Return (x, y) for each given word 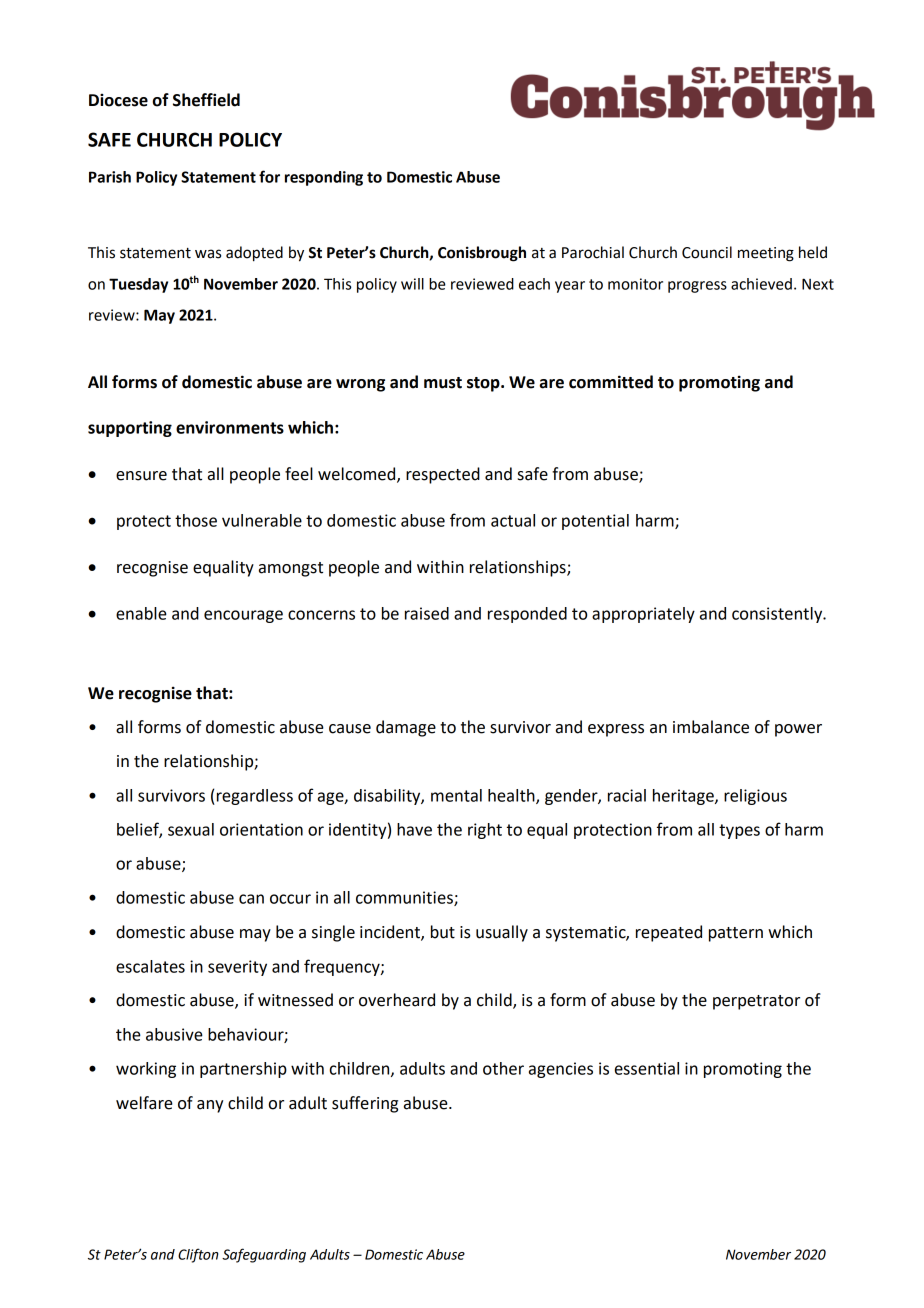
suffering (365, 1104)
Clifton (198, 1255)
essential (647, 1068)
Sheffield (206, 100)
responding (324, 178)
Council (707, 252)
